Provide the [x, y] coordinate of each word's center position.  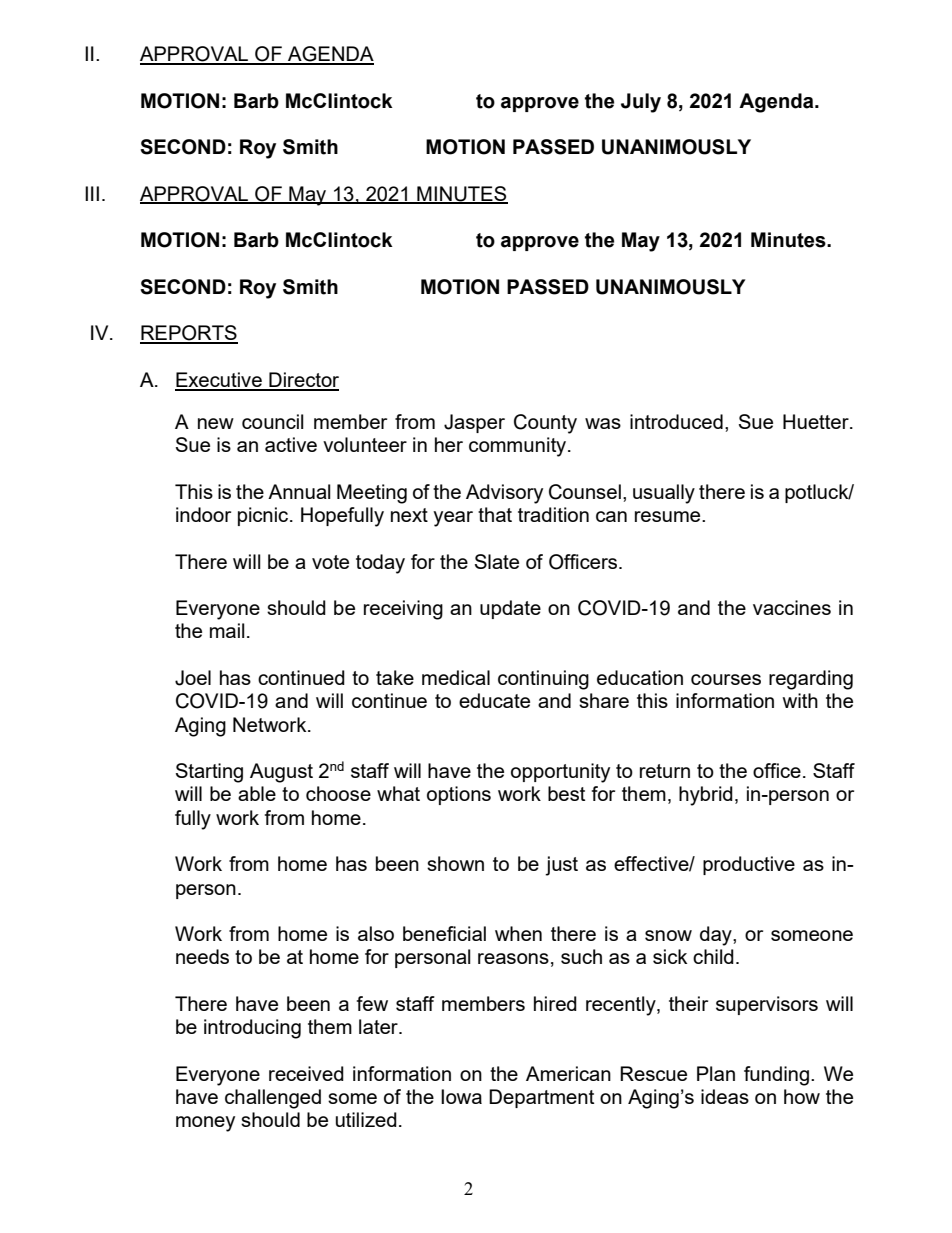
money [205, 1124]
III [92, 193]
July [641, 103]
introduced [676, 421]
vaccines [792, 607]
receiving [403, 610]
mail [227, 630]
